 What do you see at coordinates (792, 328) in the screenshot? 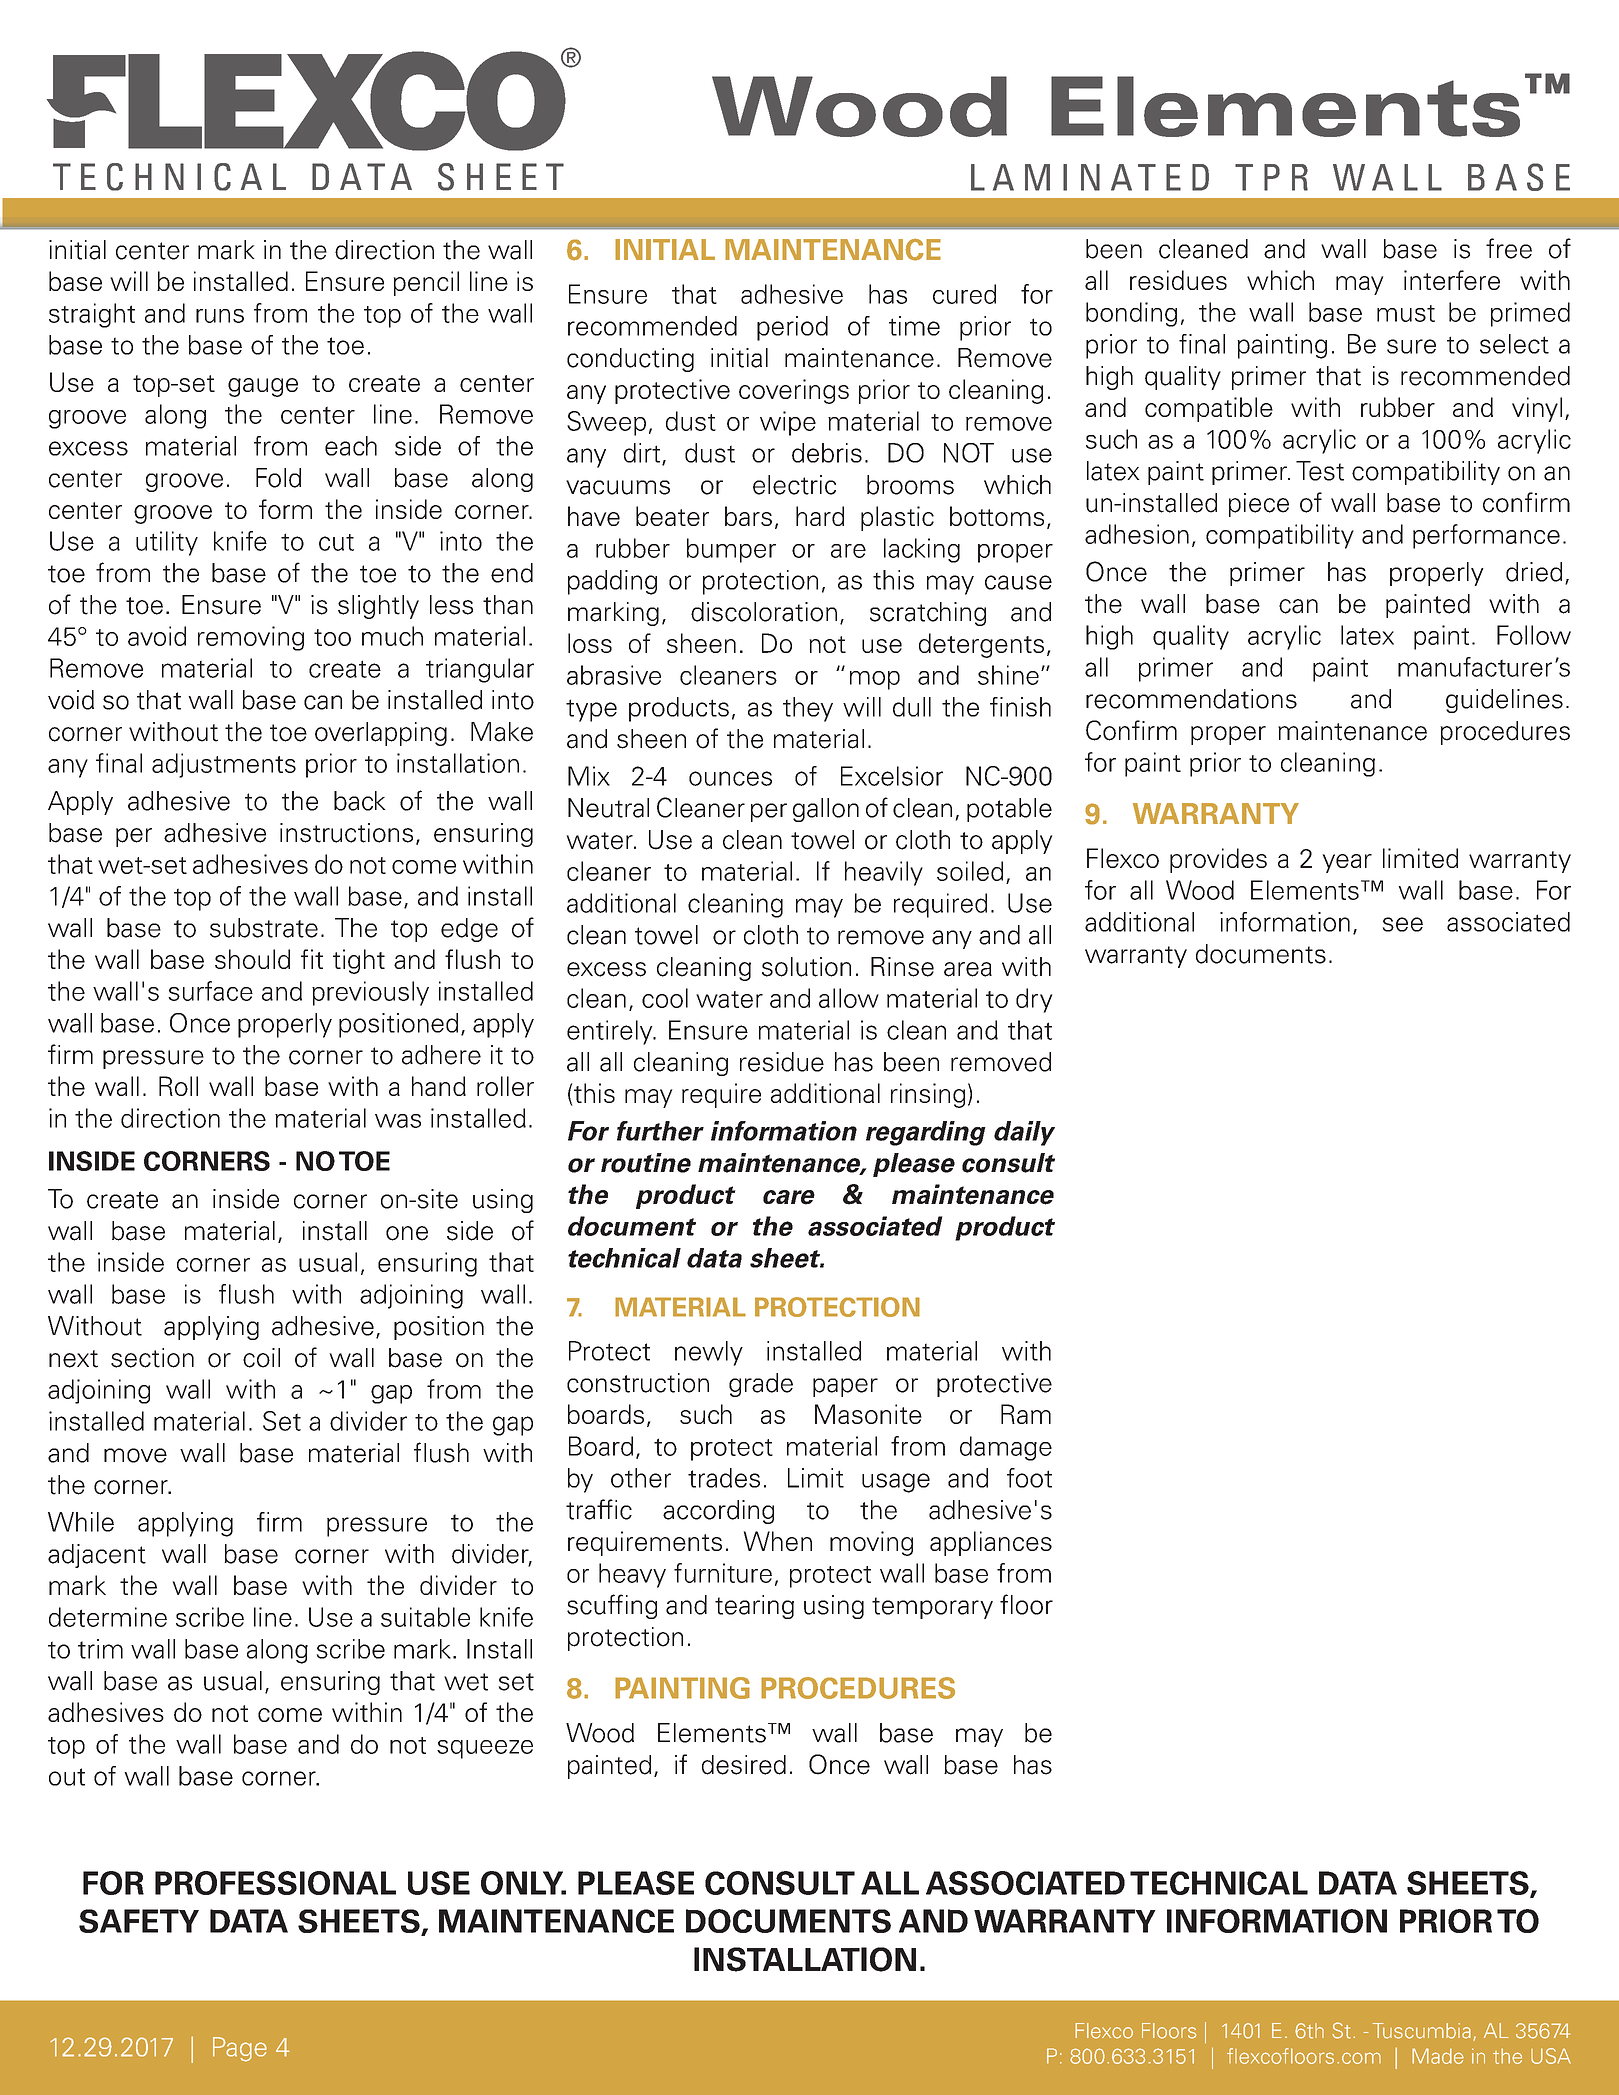
I see `period` at bounding box center [792, 328].
